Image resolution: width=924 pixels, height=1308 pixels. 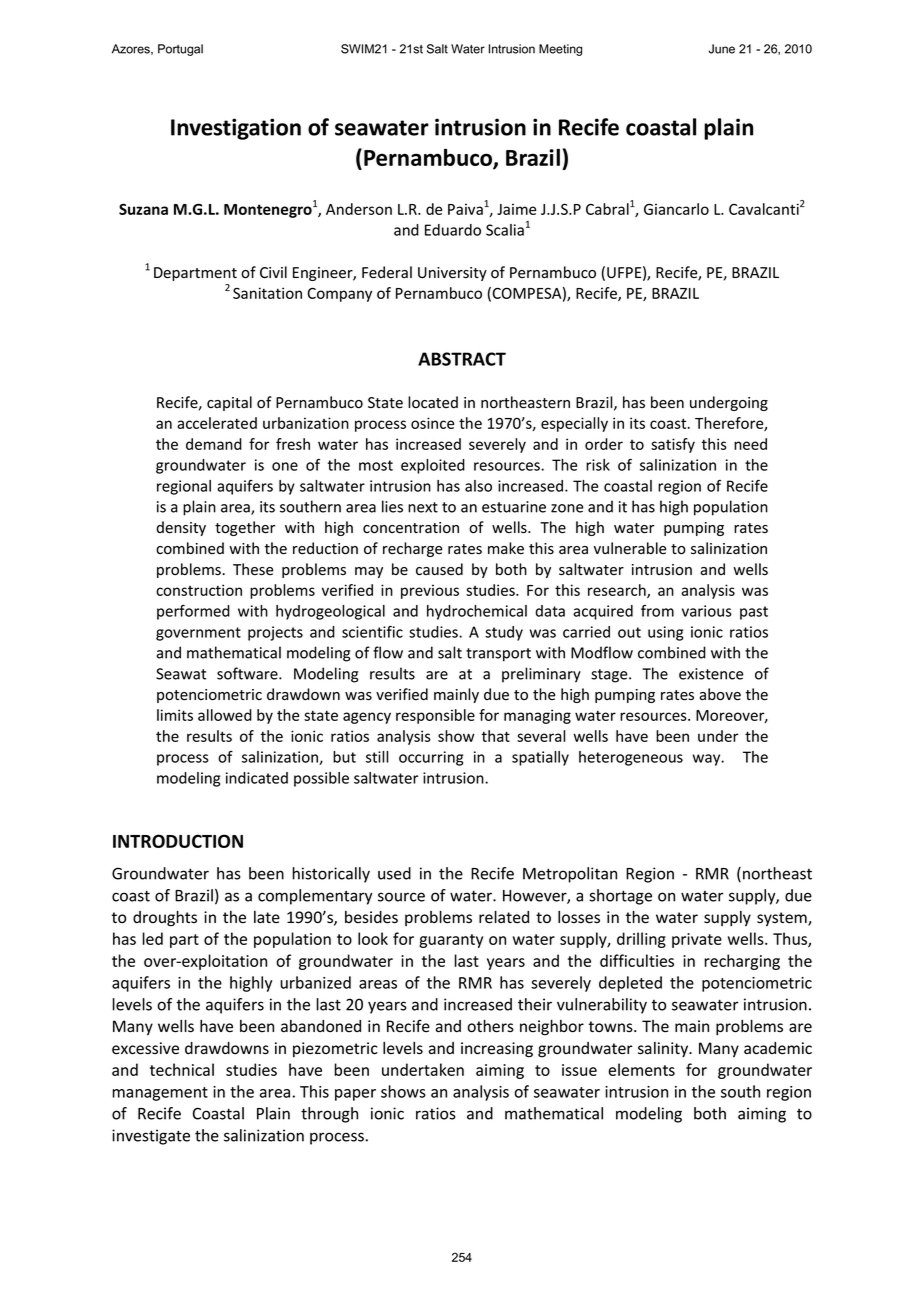 I want to click on technical, so click(x=182, y=1069).
